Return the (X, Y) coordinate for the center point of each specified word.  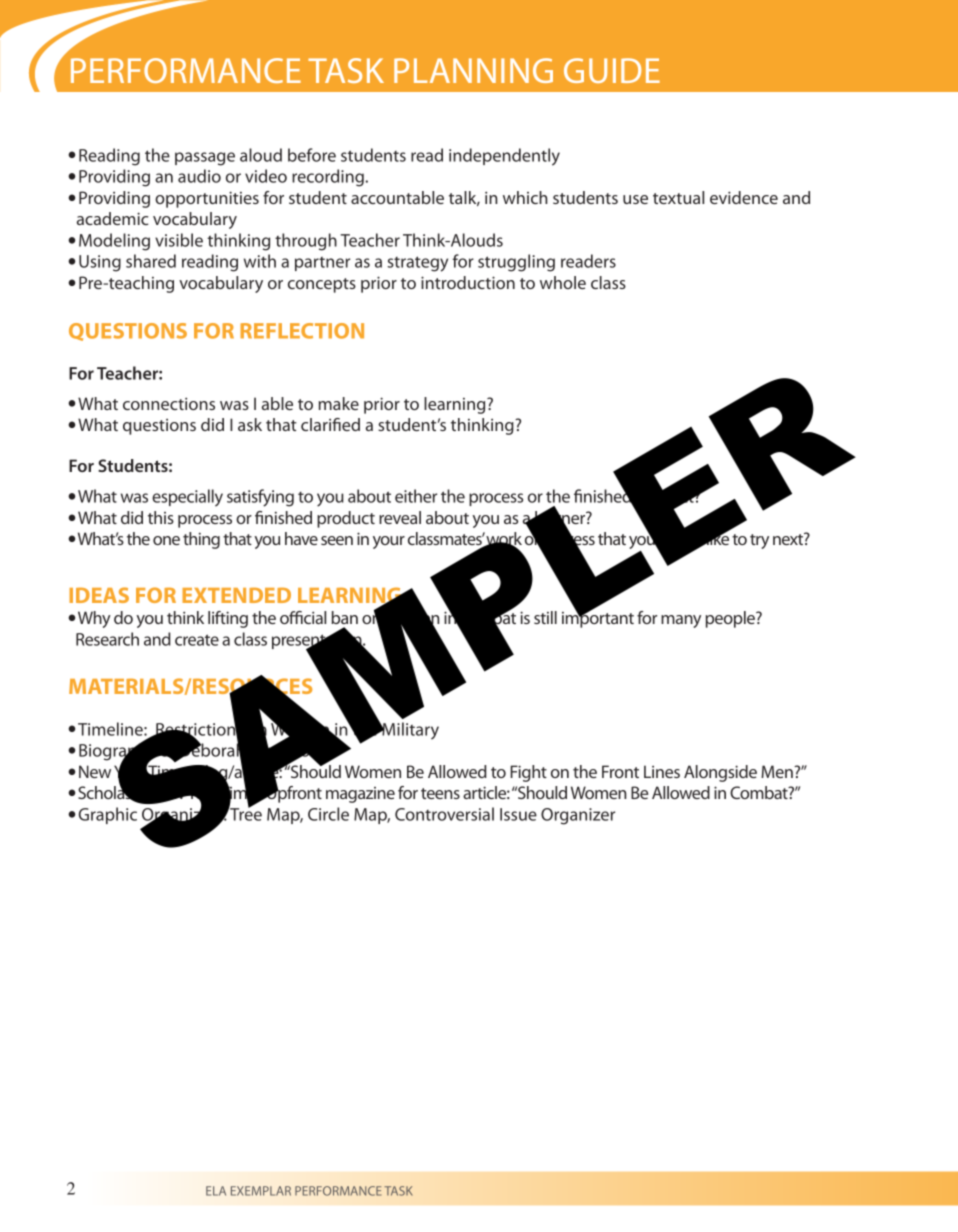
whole (563, 282)
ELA (216, 1191)
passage (205, 159)
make (339, 403)
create (197, 640)
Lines (662, 771)
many (681, 621)
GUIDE (612, 70)
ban (344, 617)
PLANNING (473, 70)
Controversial (444, 814)
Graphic (108, 815)
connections (169, 403)
